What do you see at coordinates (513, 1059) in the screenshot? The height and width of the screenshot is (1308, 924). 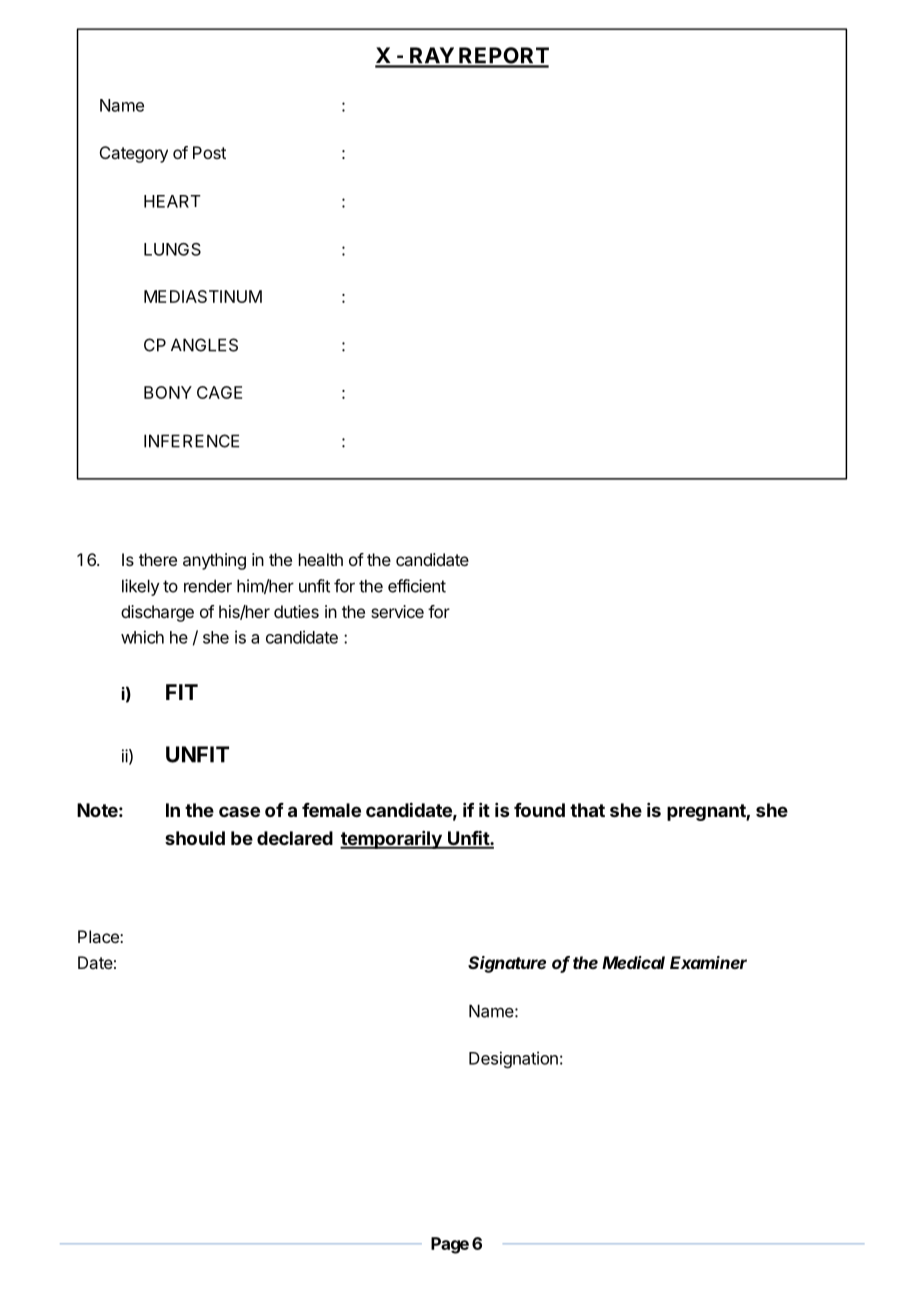 I see `Designation` at bounding box center [513, 1059].
